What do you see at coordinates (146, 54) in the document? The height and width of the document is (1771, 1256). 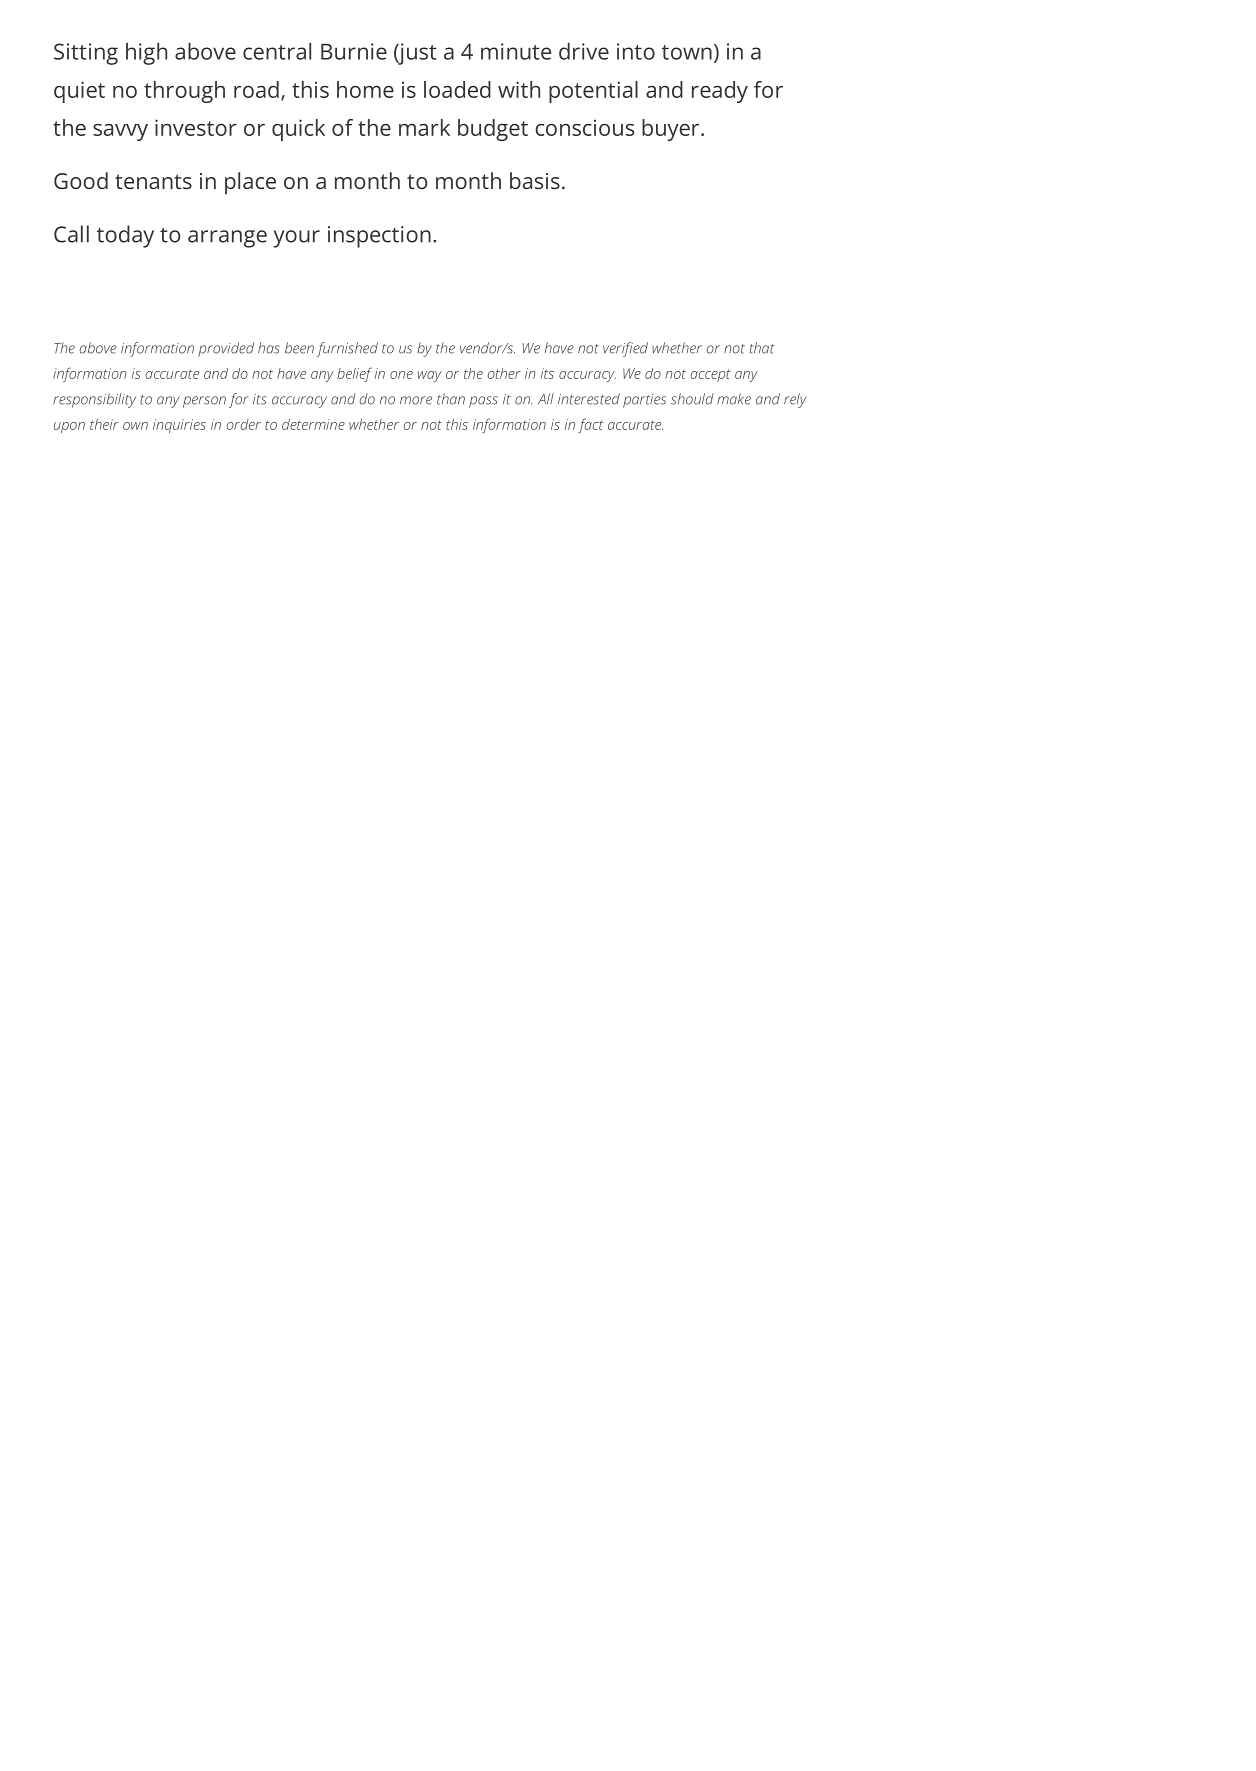 I see `high` at bounding box center [146, 54].
